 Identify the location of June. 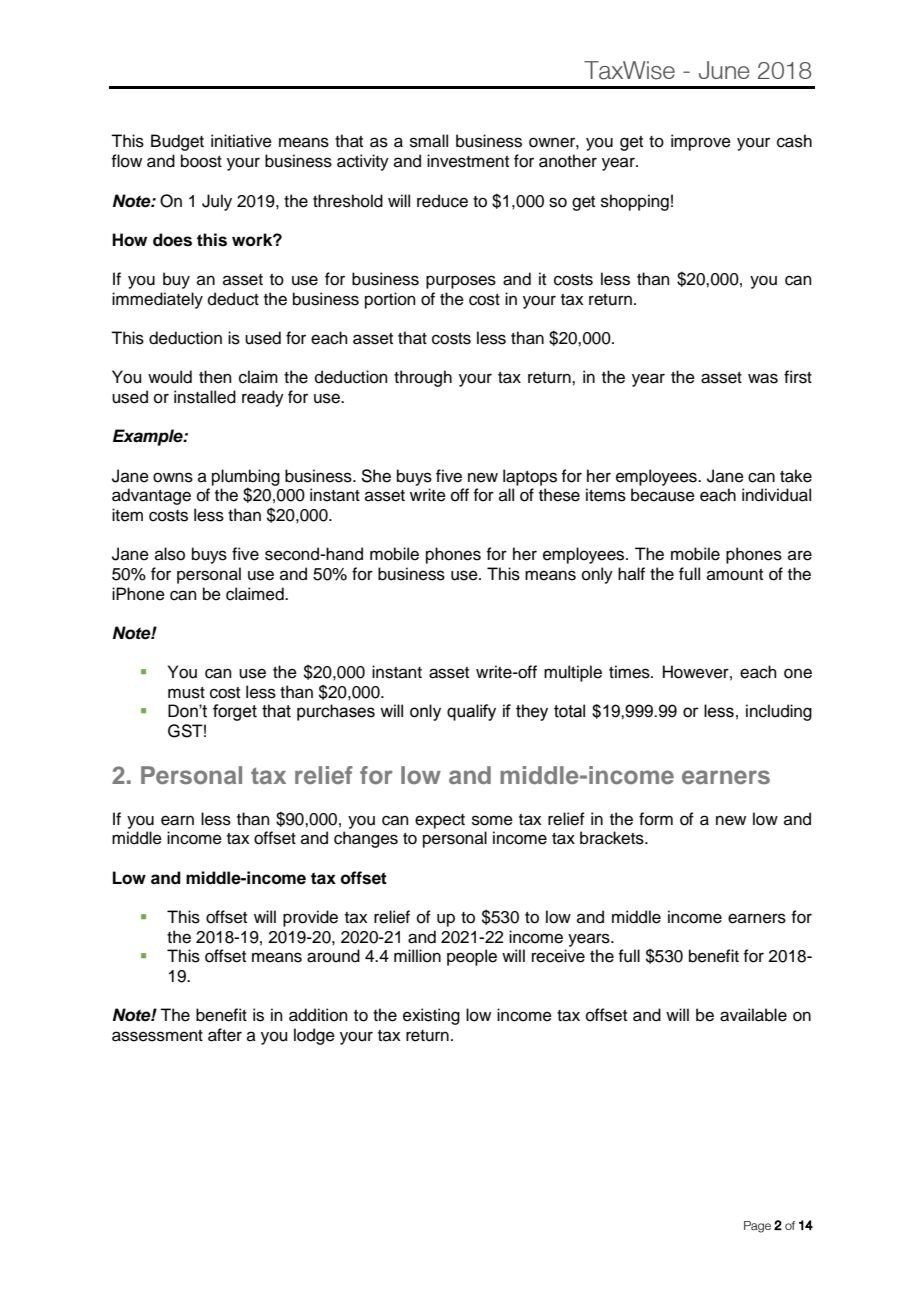
(724, 70).
